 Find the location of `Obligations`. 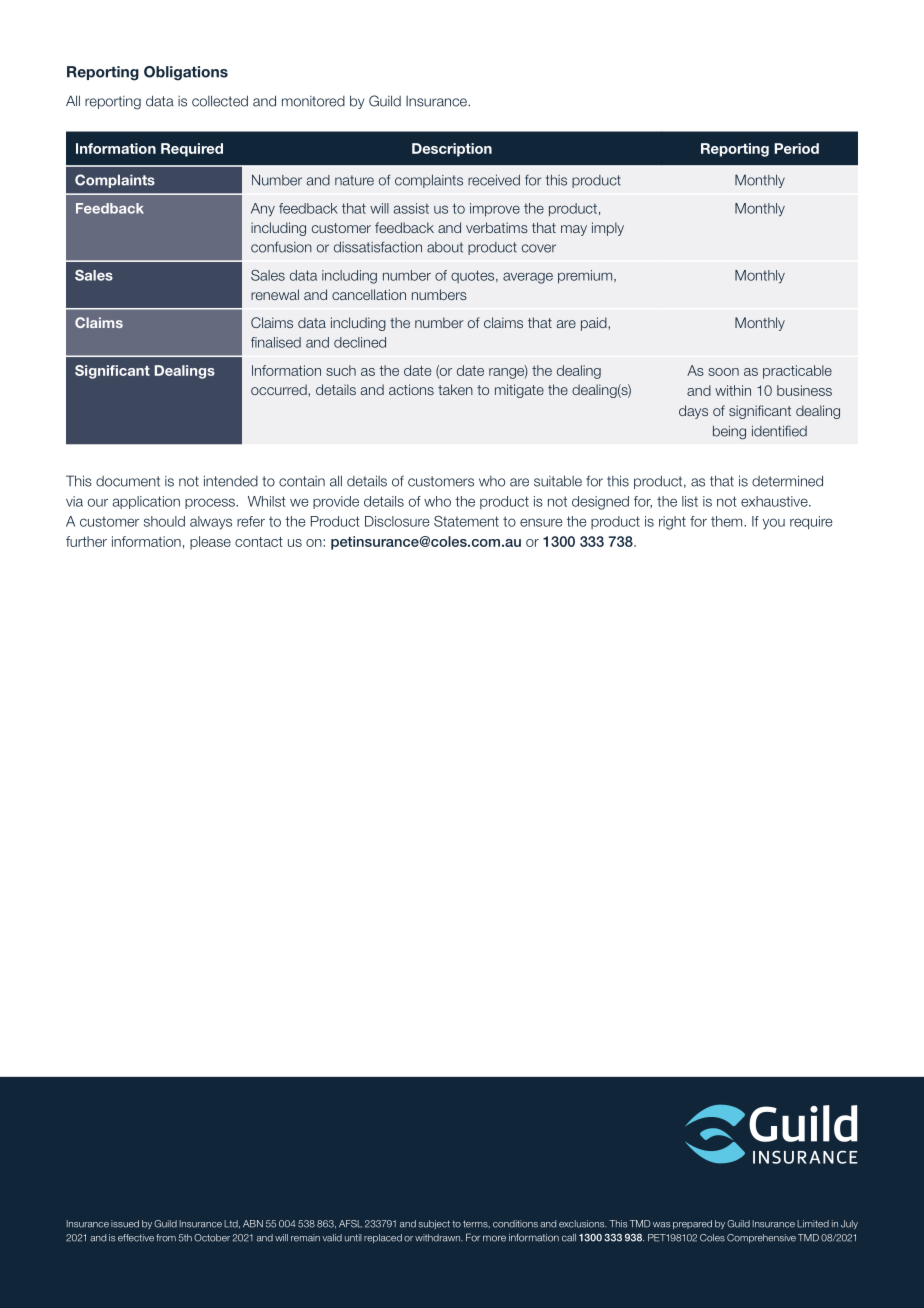

Obligations is located at coordinates (186, 73).
